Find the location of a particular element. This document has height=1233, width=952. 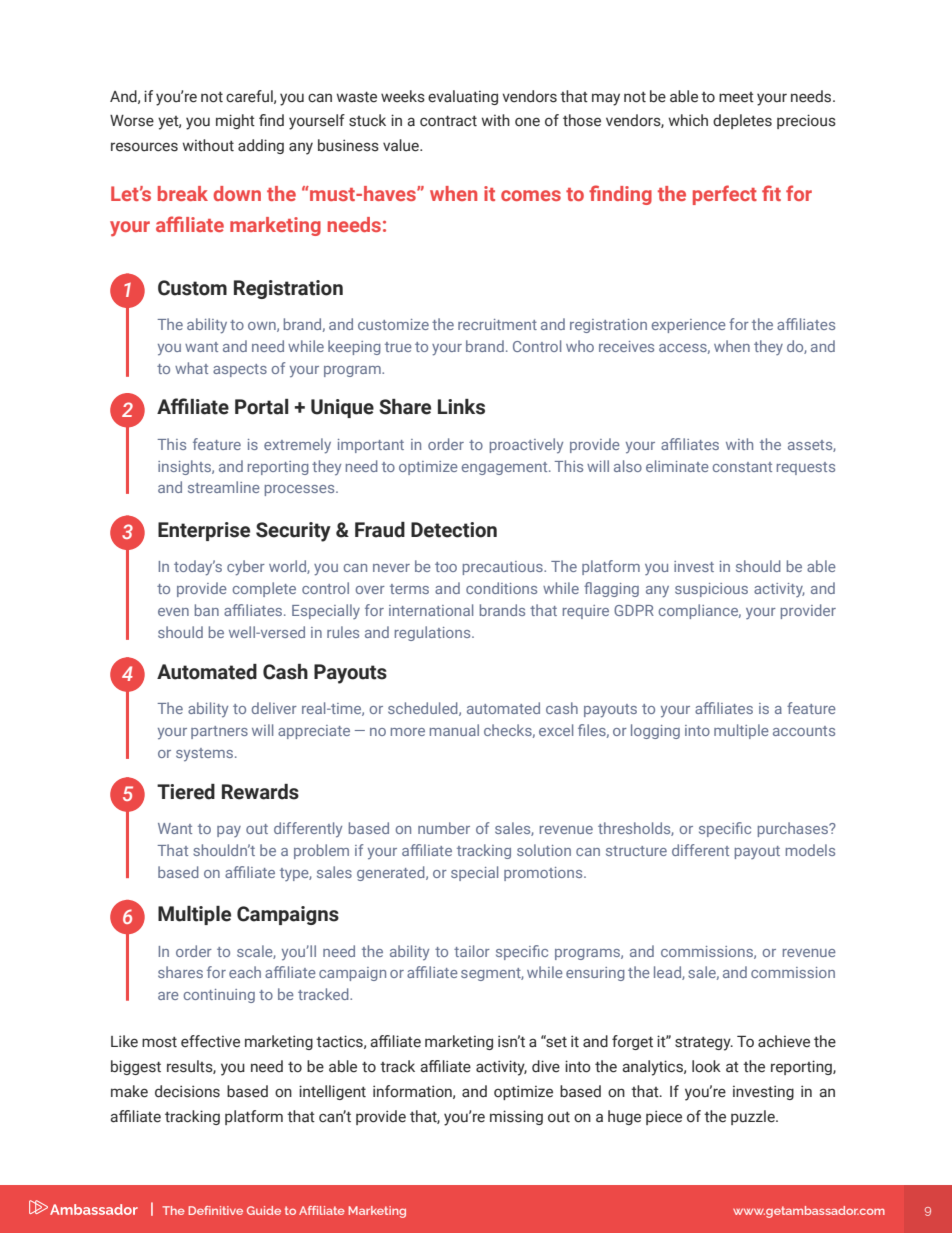

Definitive is located at coordinates (216, 1210).
